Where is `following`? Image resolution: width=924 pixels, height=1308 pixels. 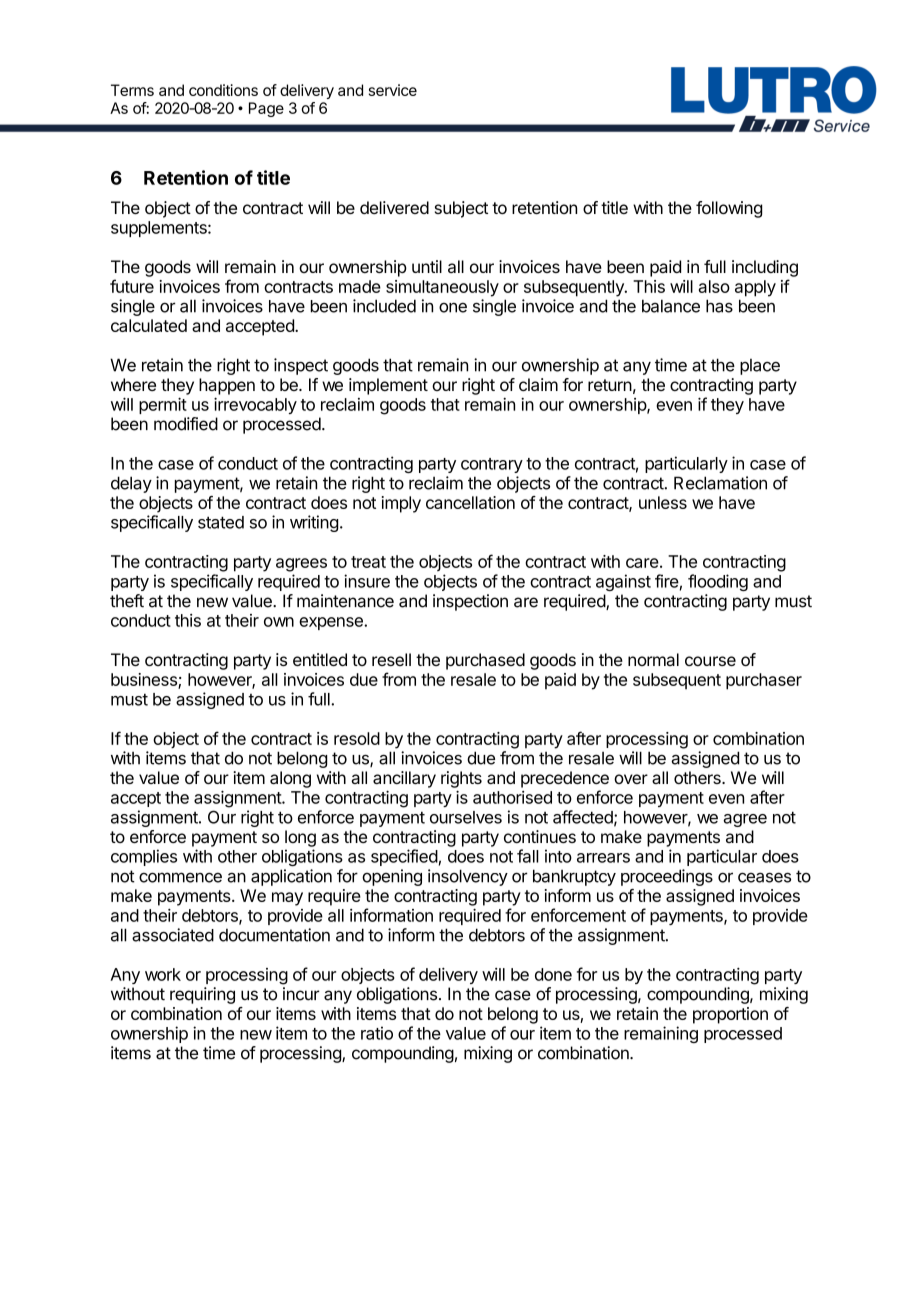
following is located at coordinates (729, 209).
